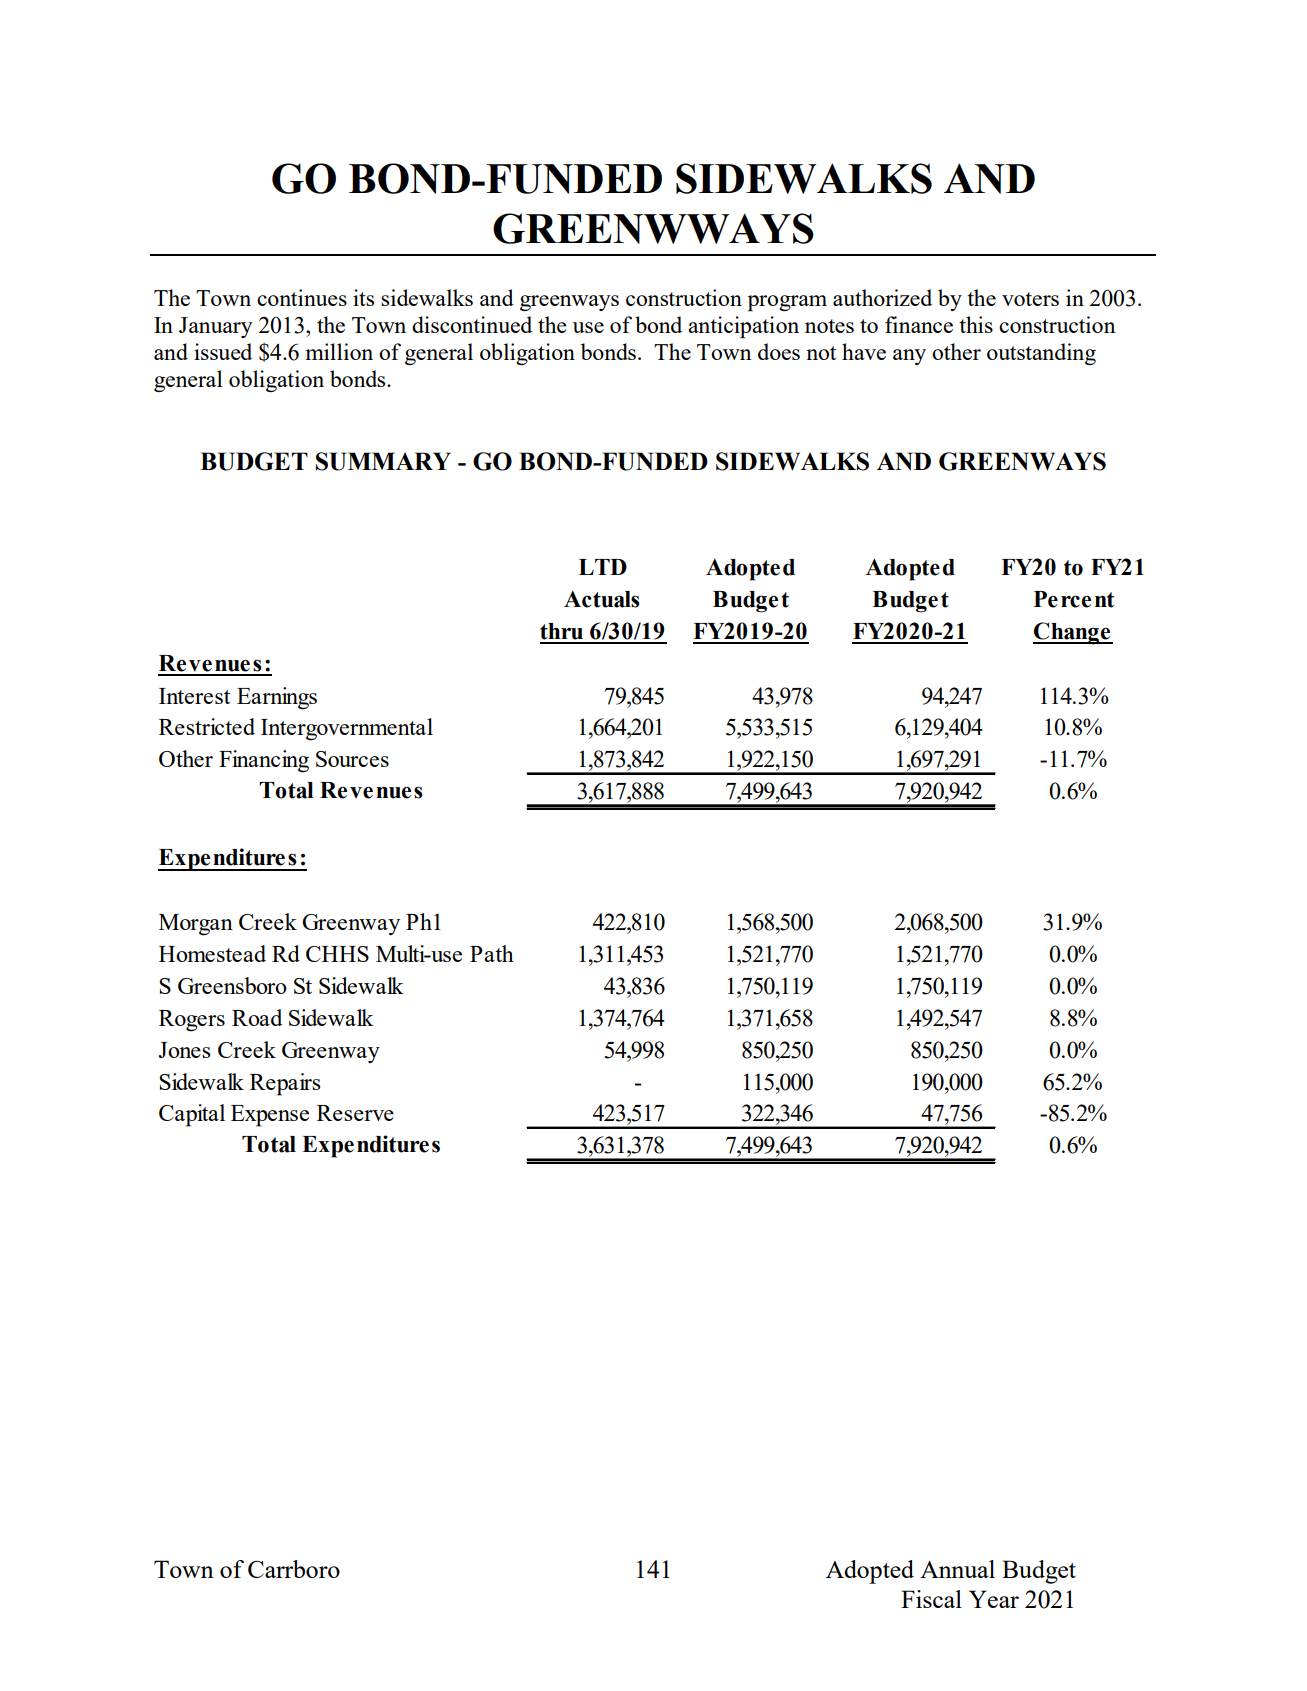  What do you see at coordinates (270, 1116) in the document?
I see `Expense` at bounding box center [270, 1116].
